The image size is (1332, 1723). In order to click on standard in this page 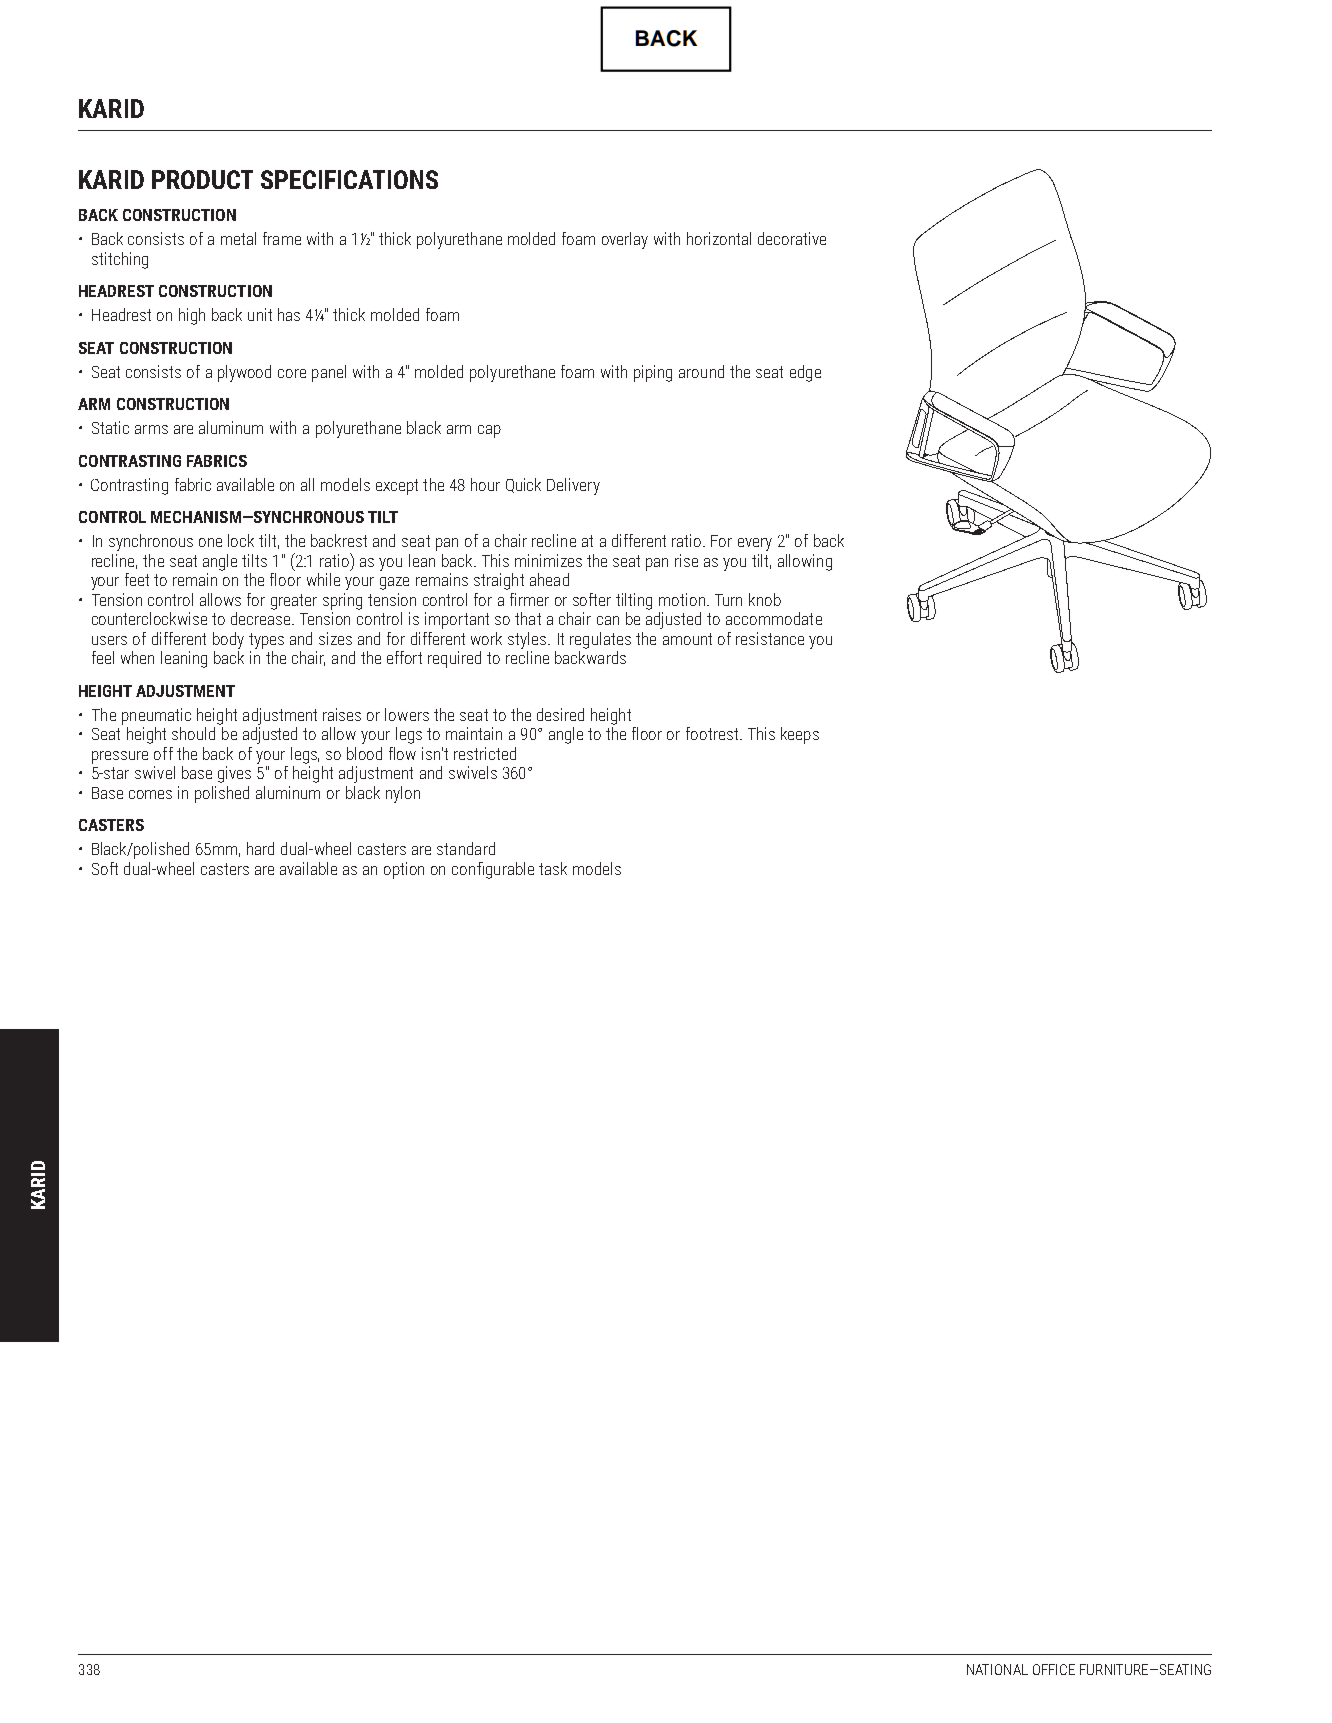, I will do `click(466, 848)`.
